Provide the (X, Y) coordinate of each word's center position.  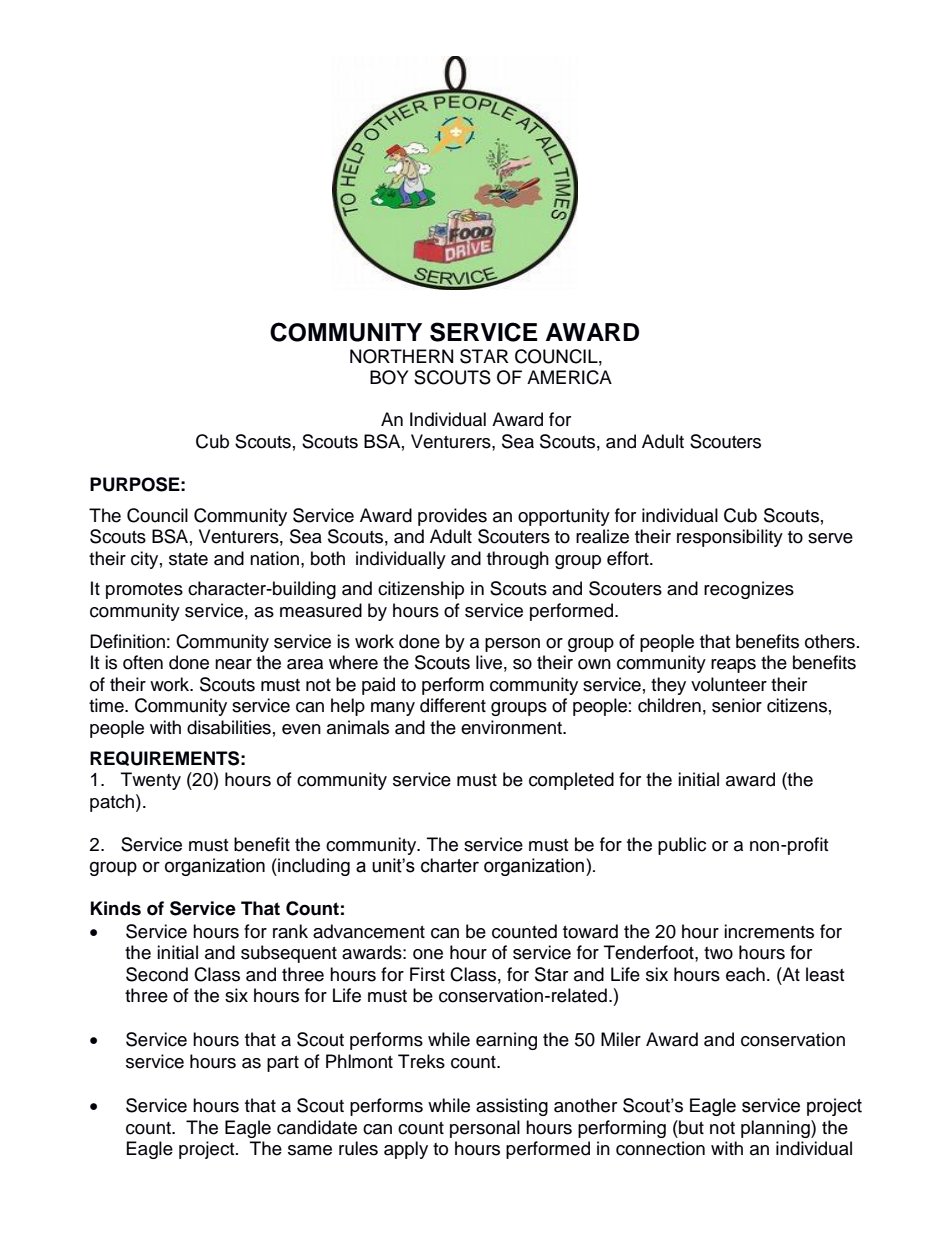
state (188, 559)
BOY (389, 377)
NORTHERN (401, 356)
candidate (317, 1127)
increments (769, 931)
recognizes (749, 590)
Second (157, 974)
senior (737, 705)
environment (512, 727)
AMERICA (569, 377)
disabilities (229, 727)
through (518, 560)
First (427, 974)
